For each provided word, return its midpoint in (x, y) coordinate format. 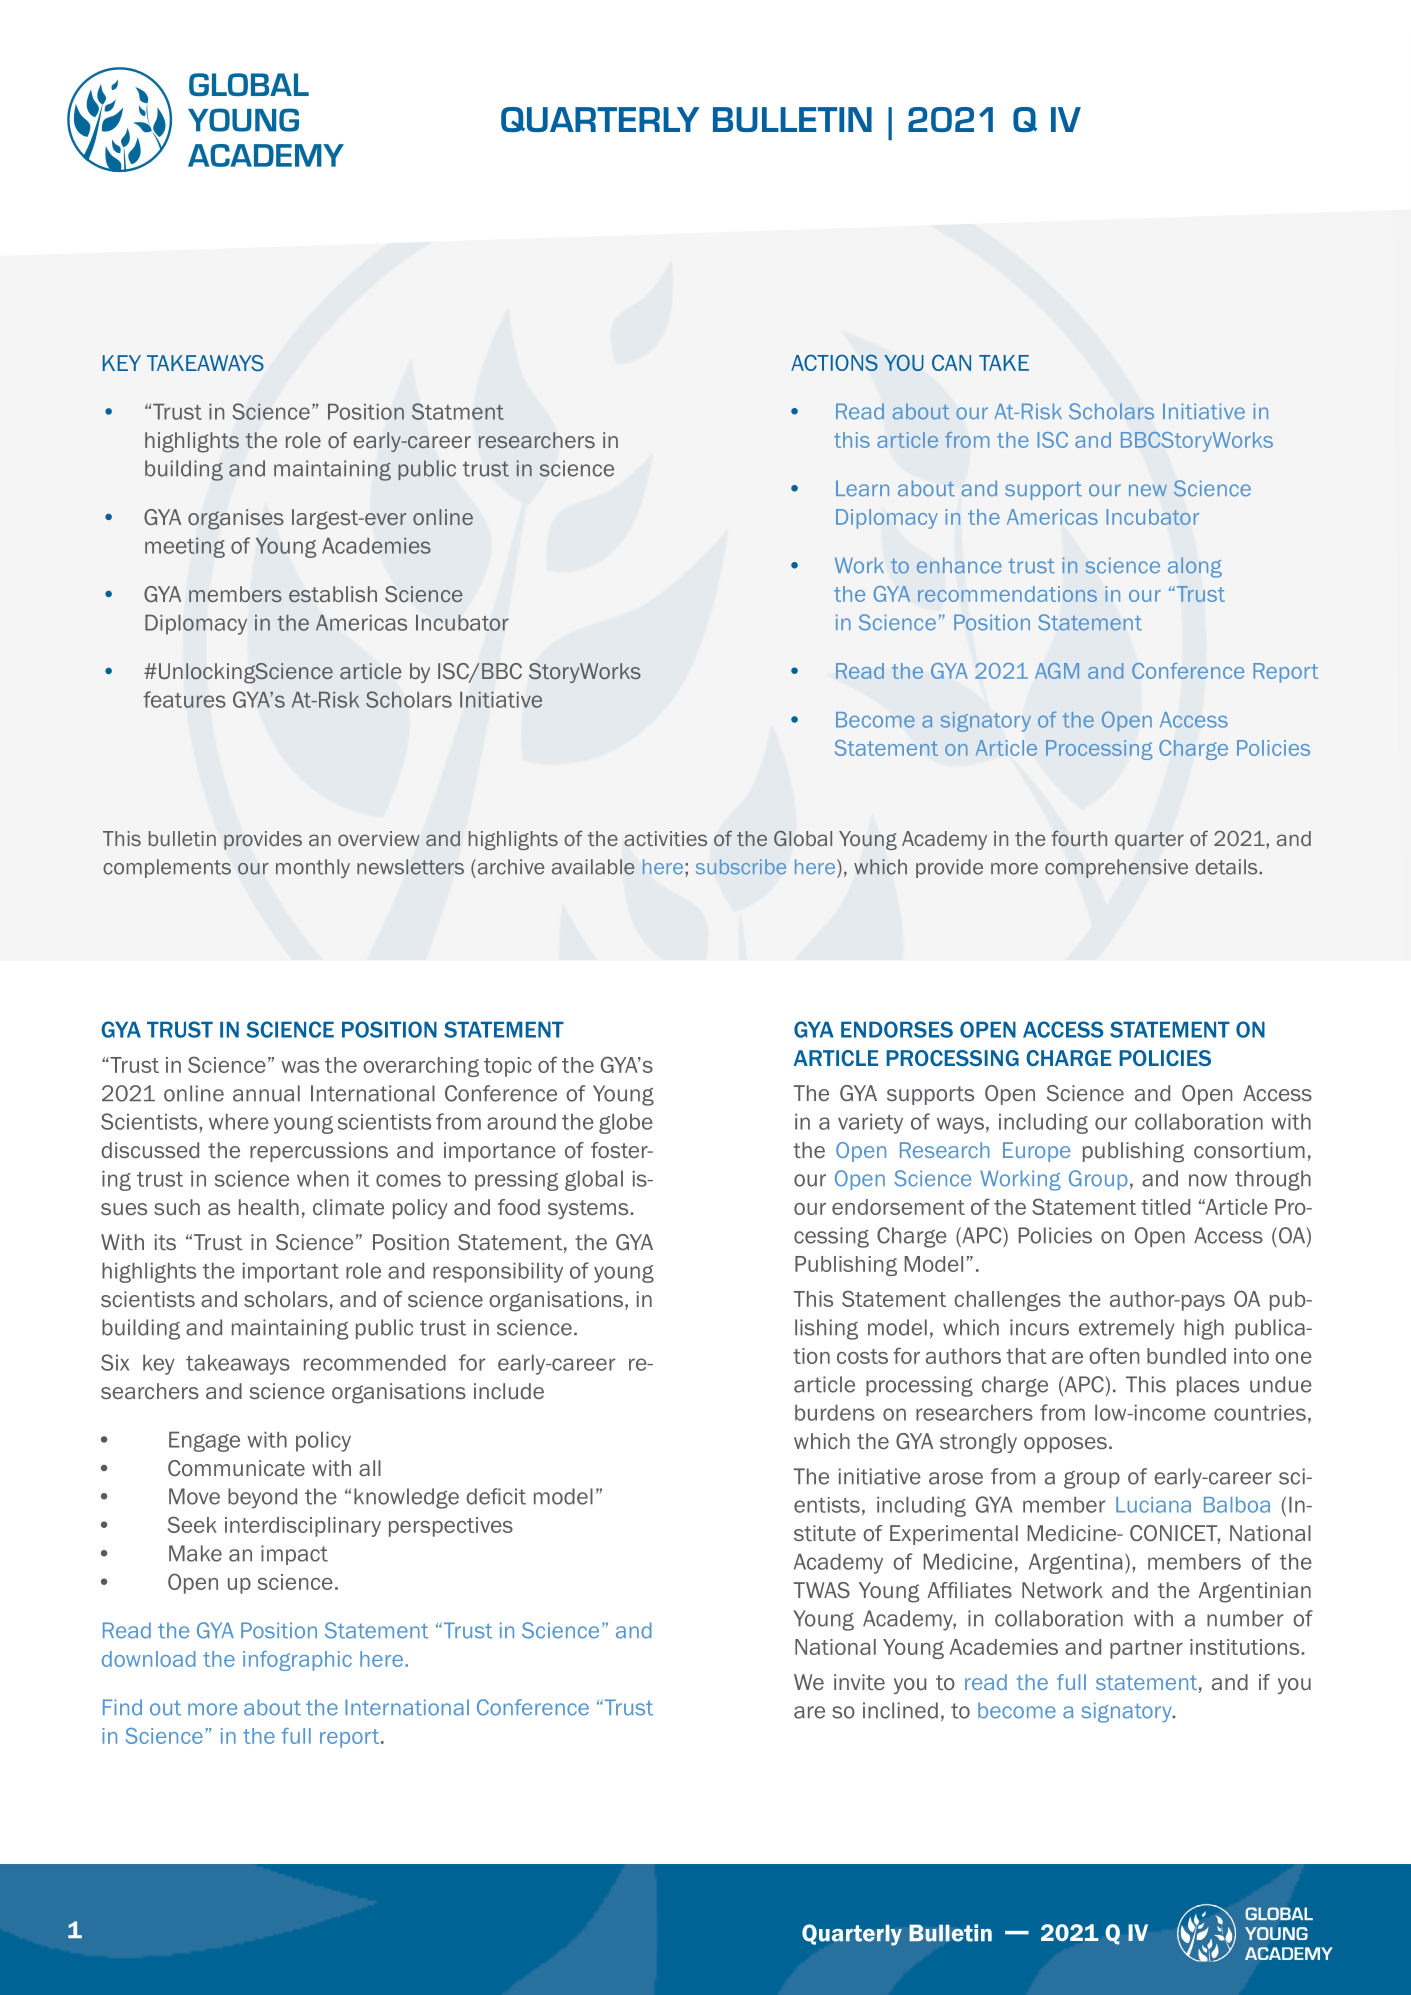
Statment (458, 411)
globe (626, 1123)
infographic (297, 1661)
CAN (951, 362)
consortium (1249, 1150)
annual (266, 1093)
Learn (862, 488)
